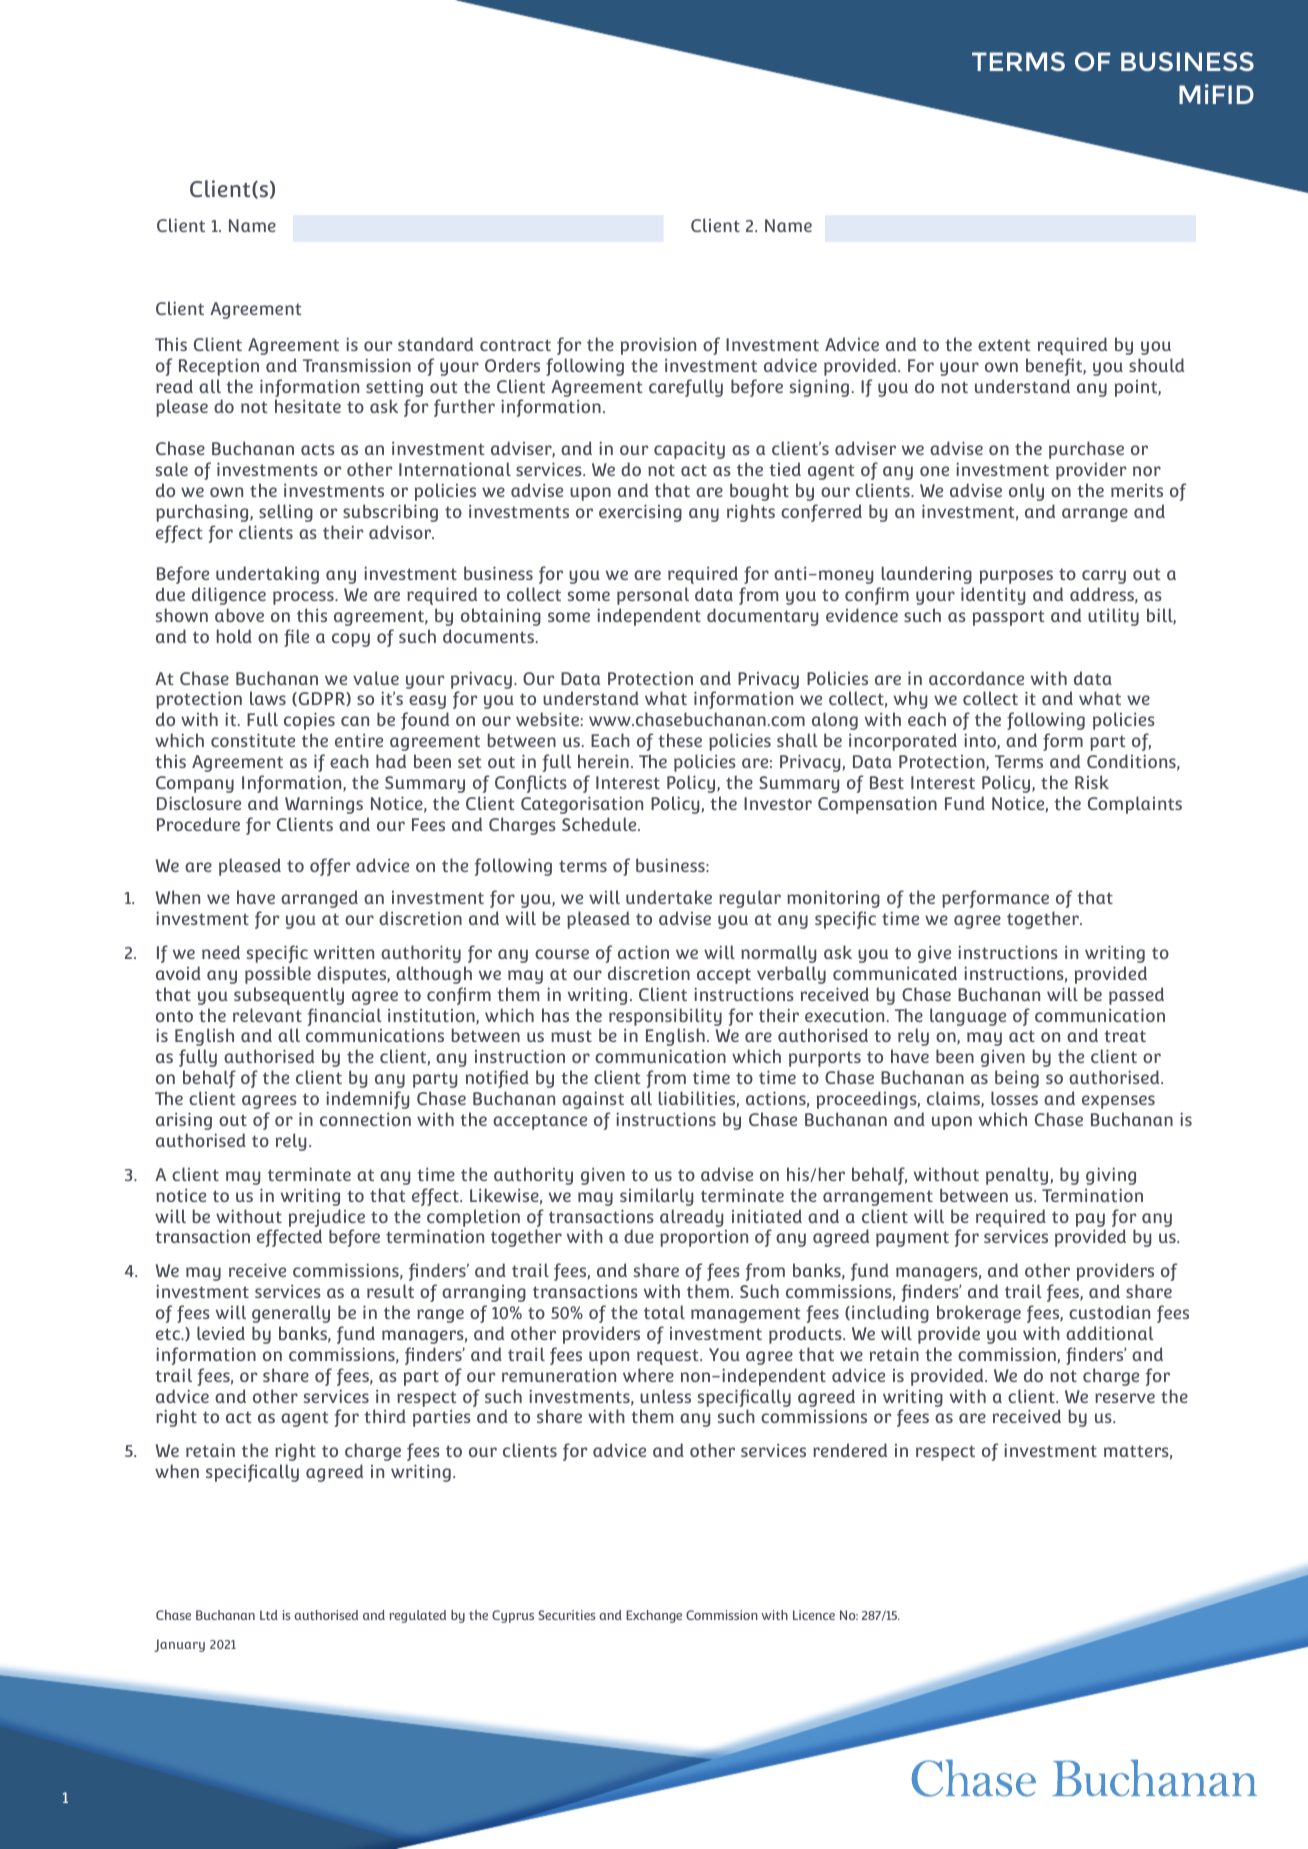 This page has height=1849, width=1308. I want to click on hesitate, so click(308, 406).
